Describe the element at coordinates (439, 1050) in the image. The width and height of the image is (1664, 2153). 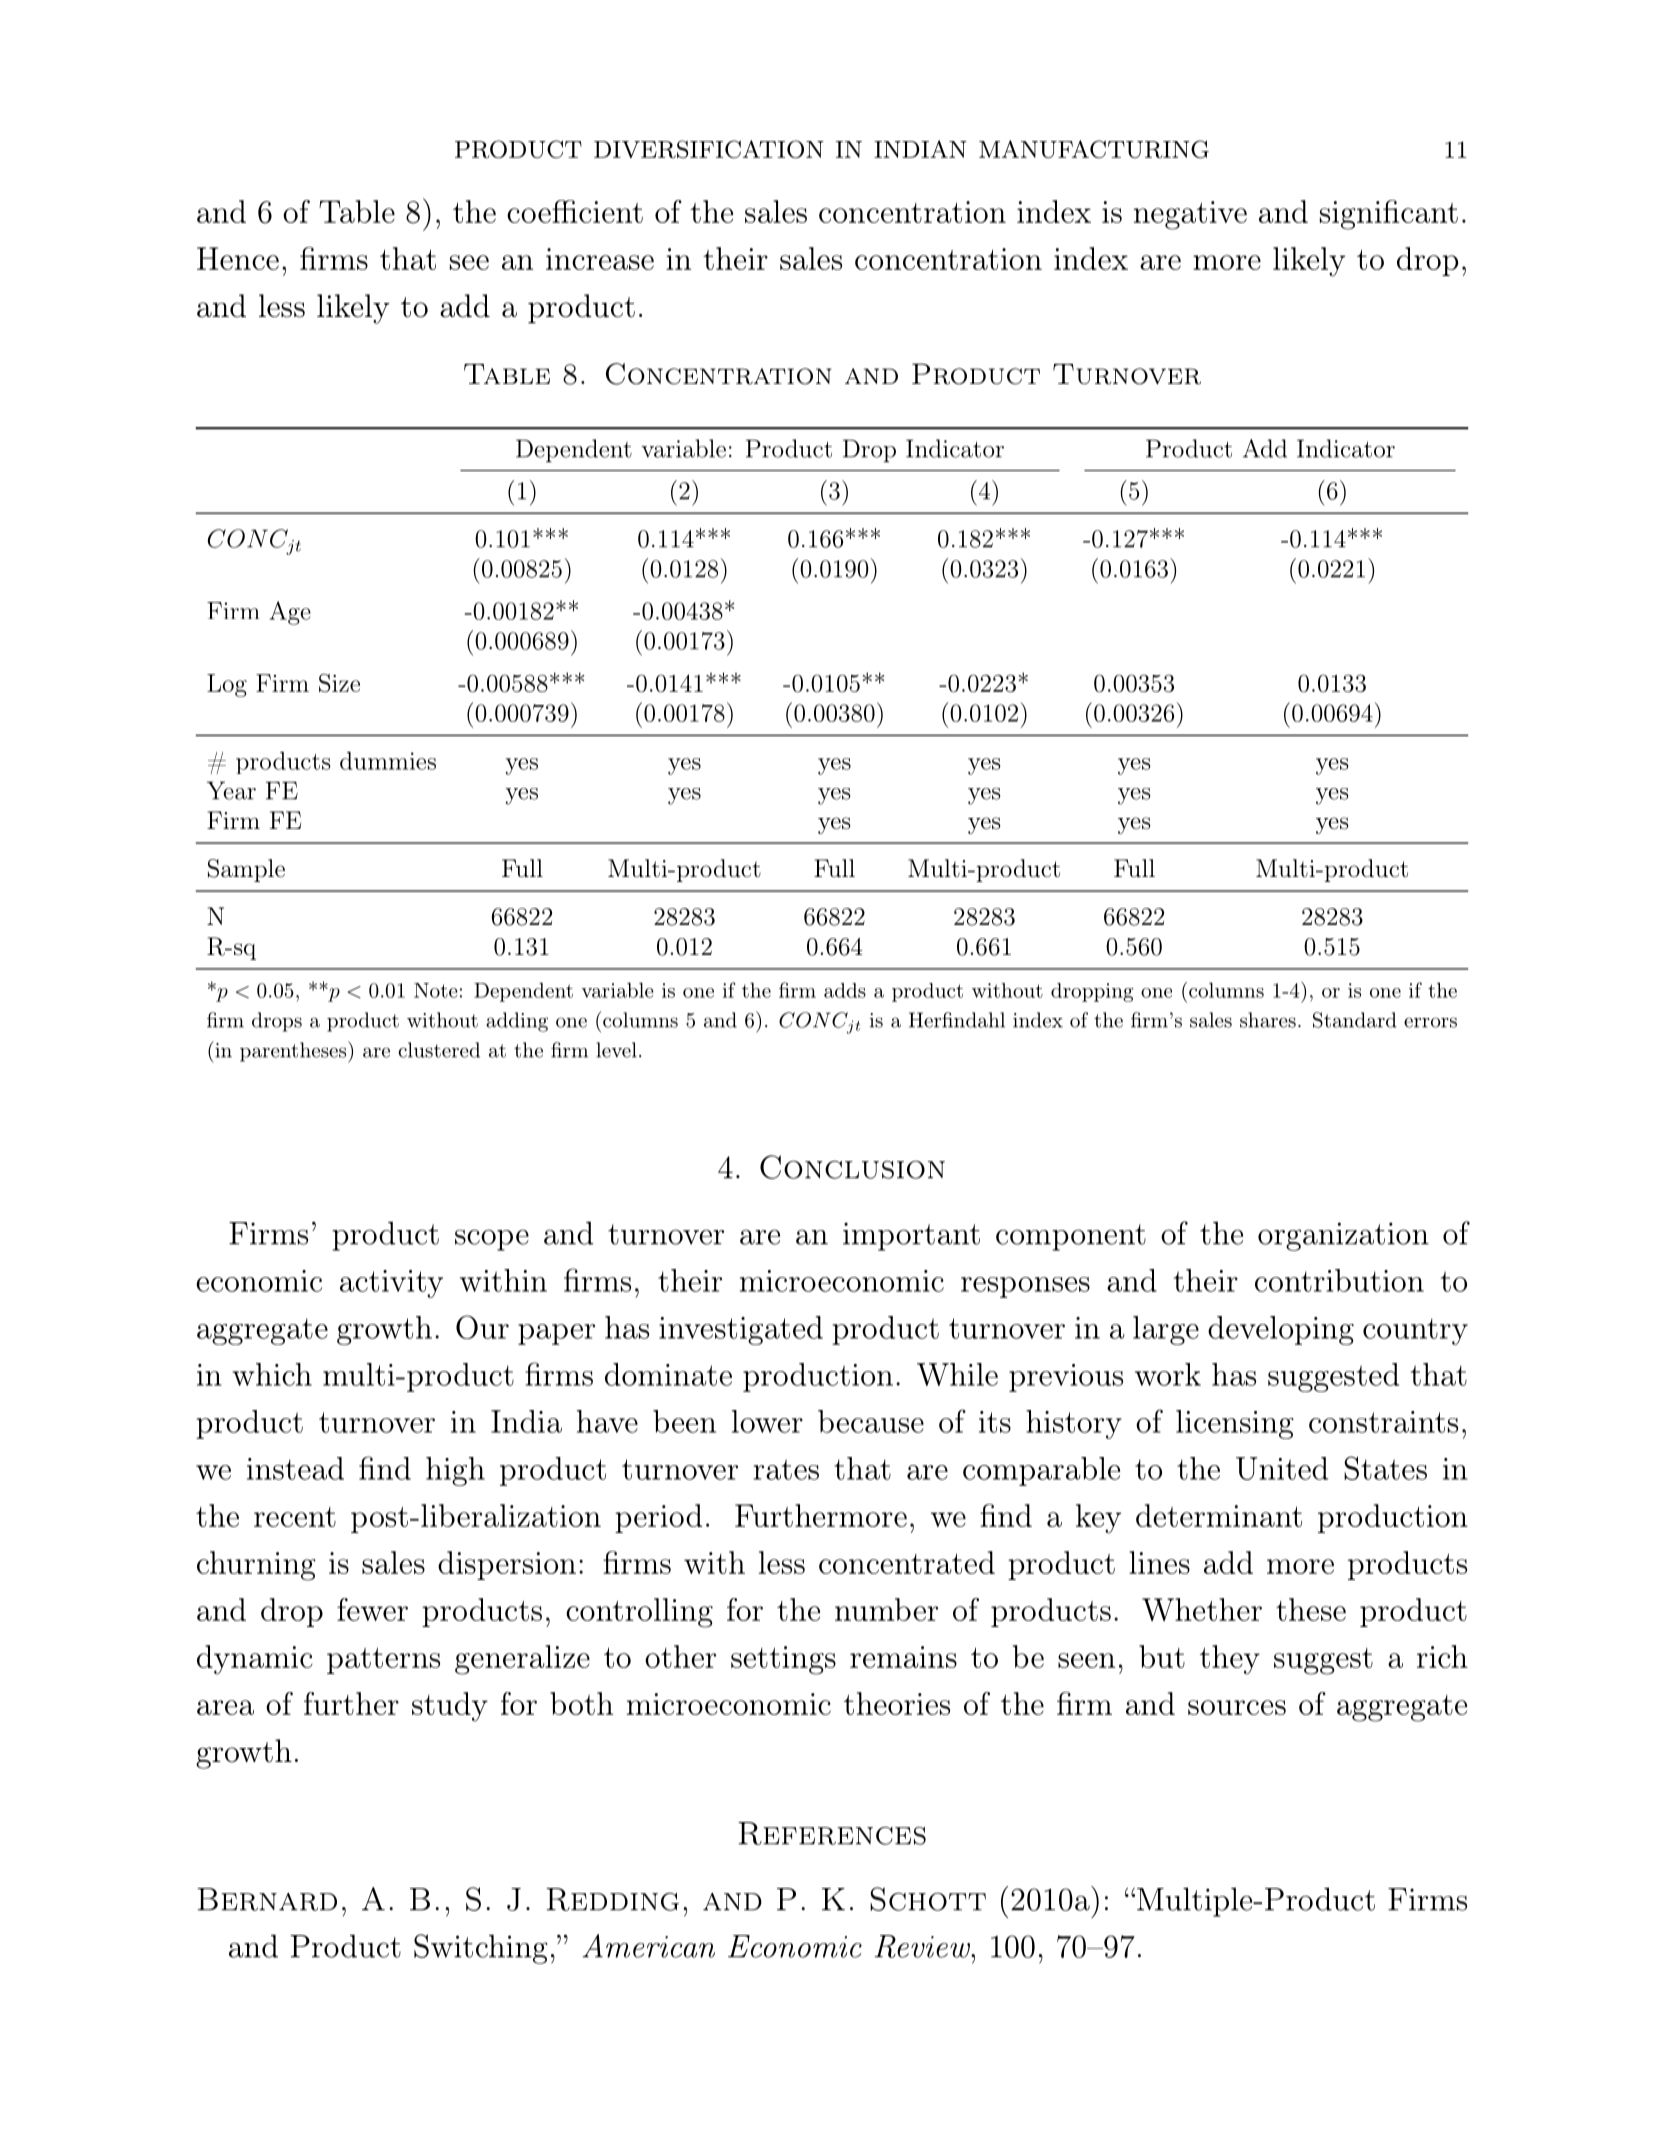
I see `clustered` at that location.
